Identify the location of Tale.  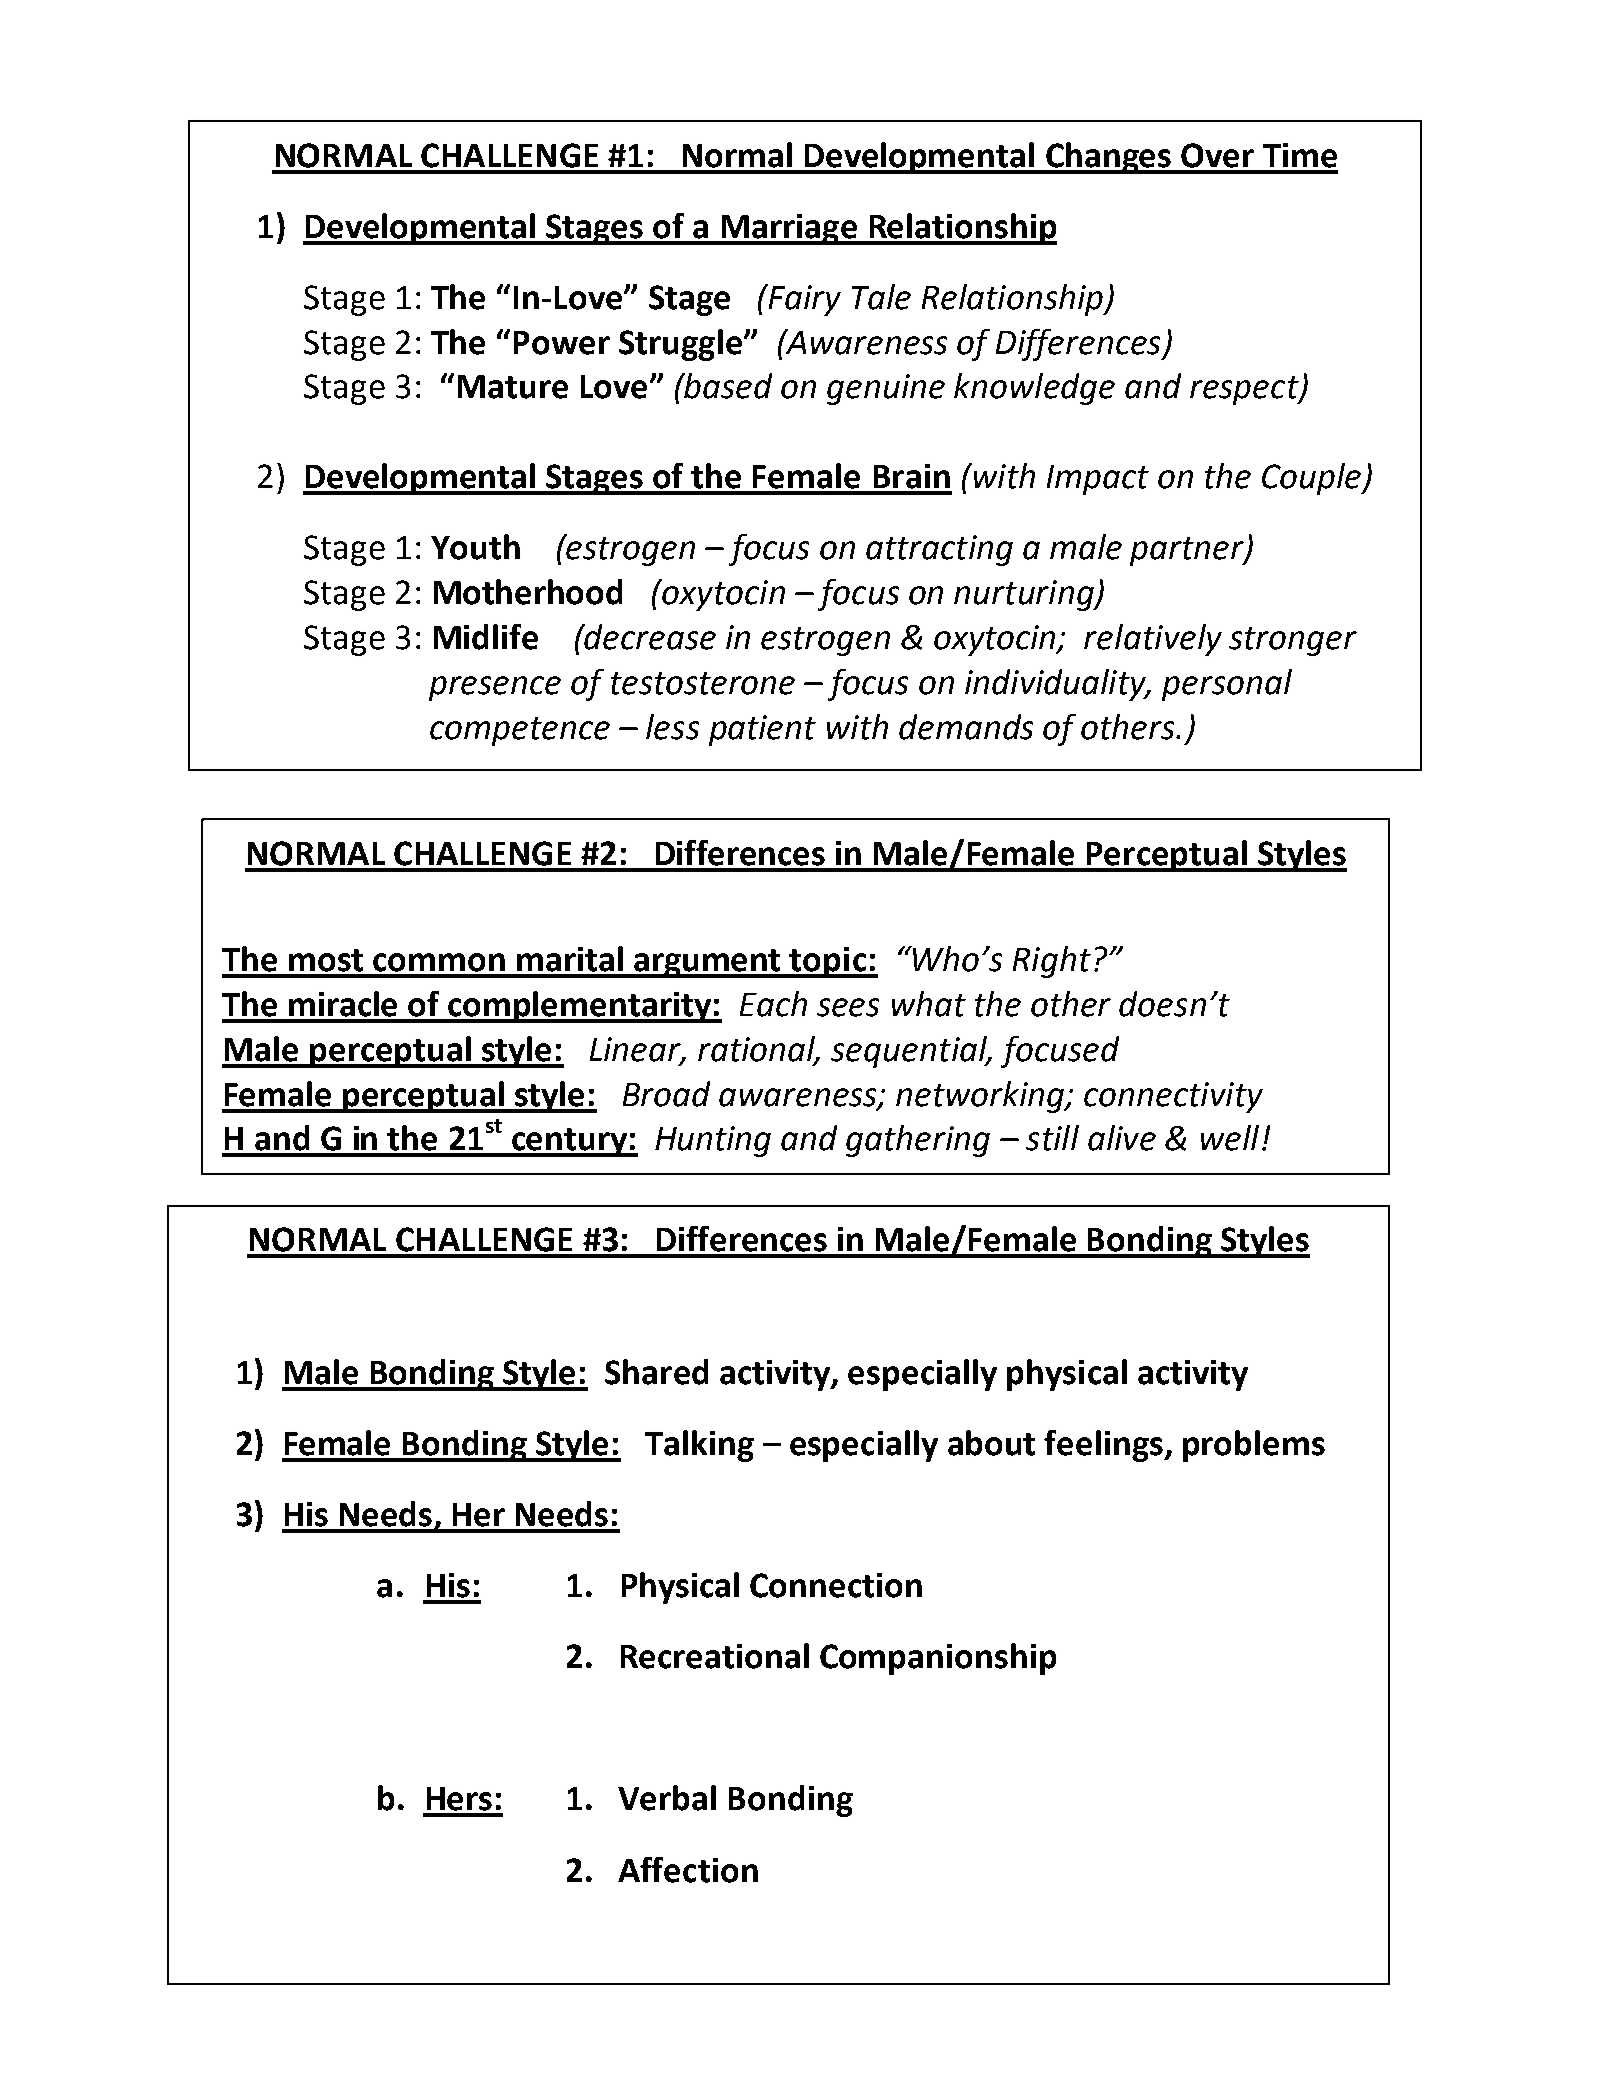
(881, 297).
